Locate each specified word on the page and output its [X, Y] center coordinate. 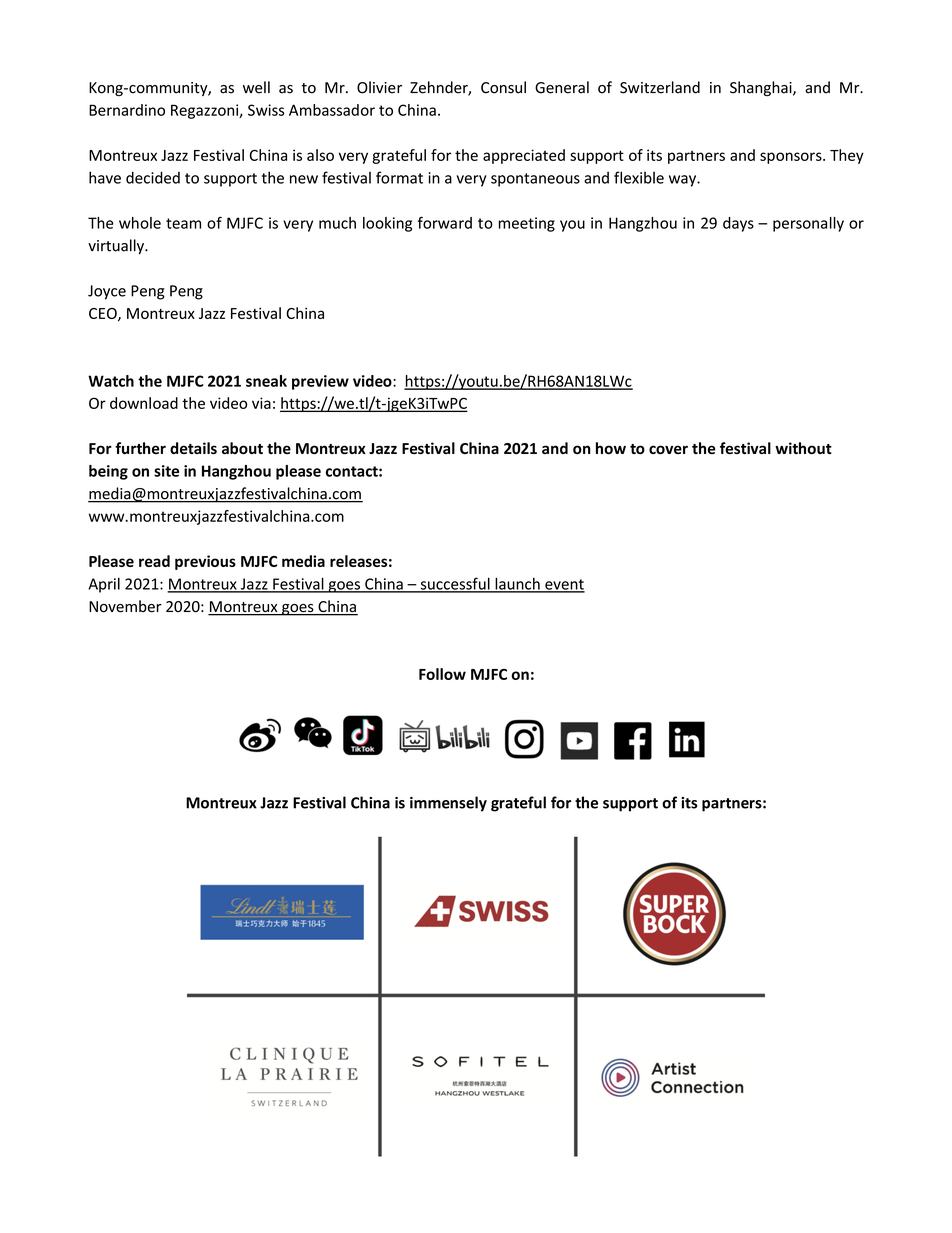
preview [320, 382]
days [738, 224]
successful [455, 584]
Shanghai [762, 88]
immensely [448, 804]
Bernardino [127, 110]
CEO [104, 314]
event [564, 585]
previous [205, 562]
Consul [503, 87]
